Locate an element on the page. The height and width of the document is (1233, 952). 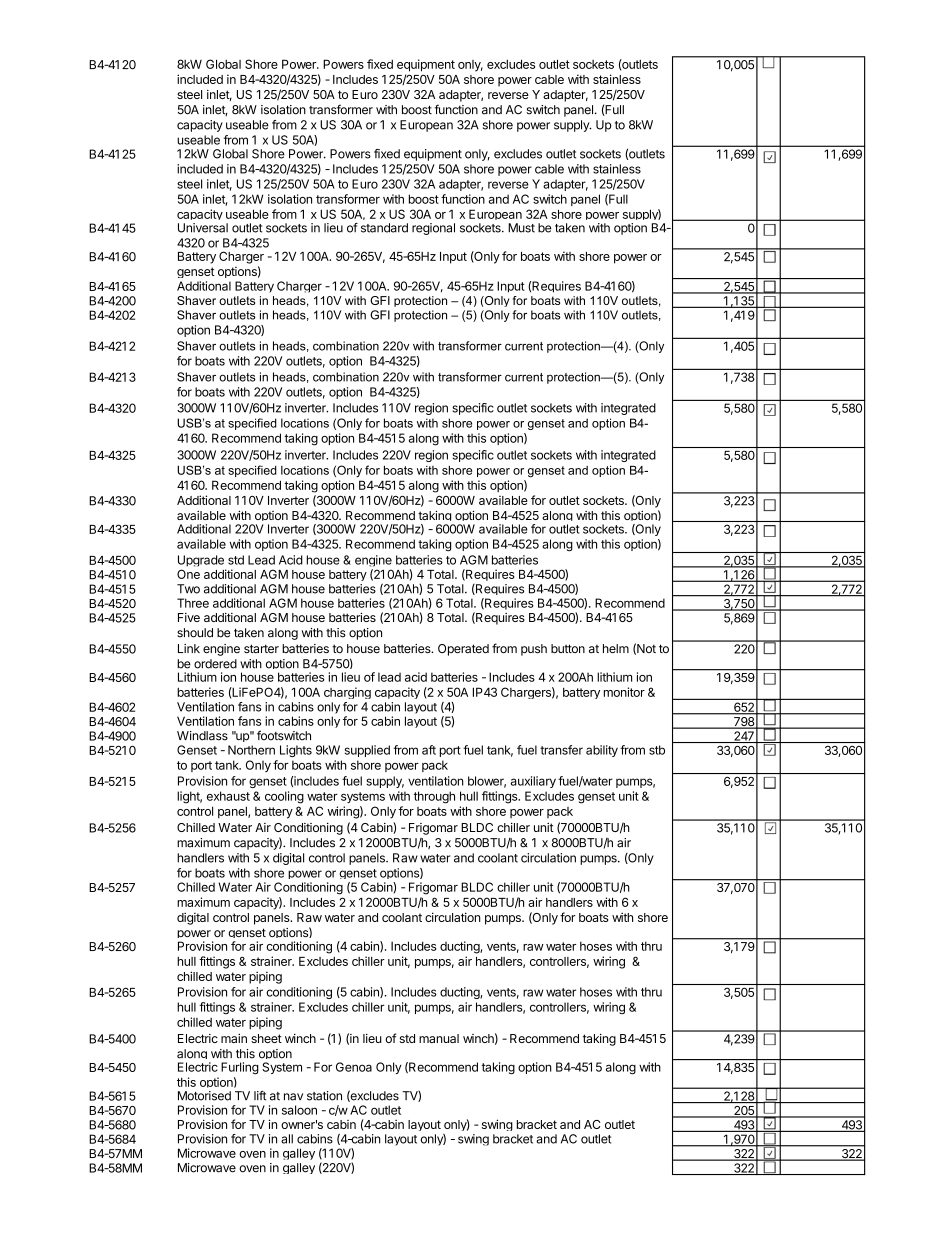
manual is located at coordinates (439, 1038).
